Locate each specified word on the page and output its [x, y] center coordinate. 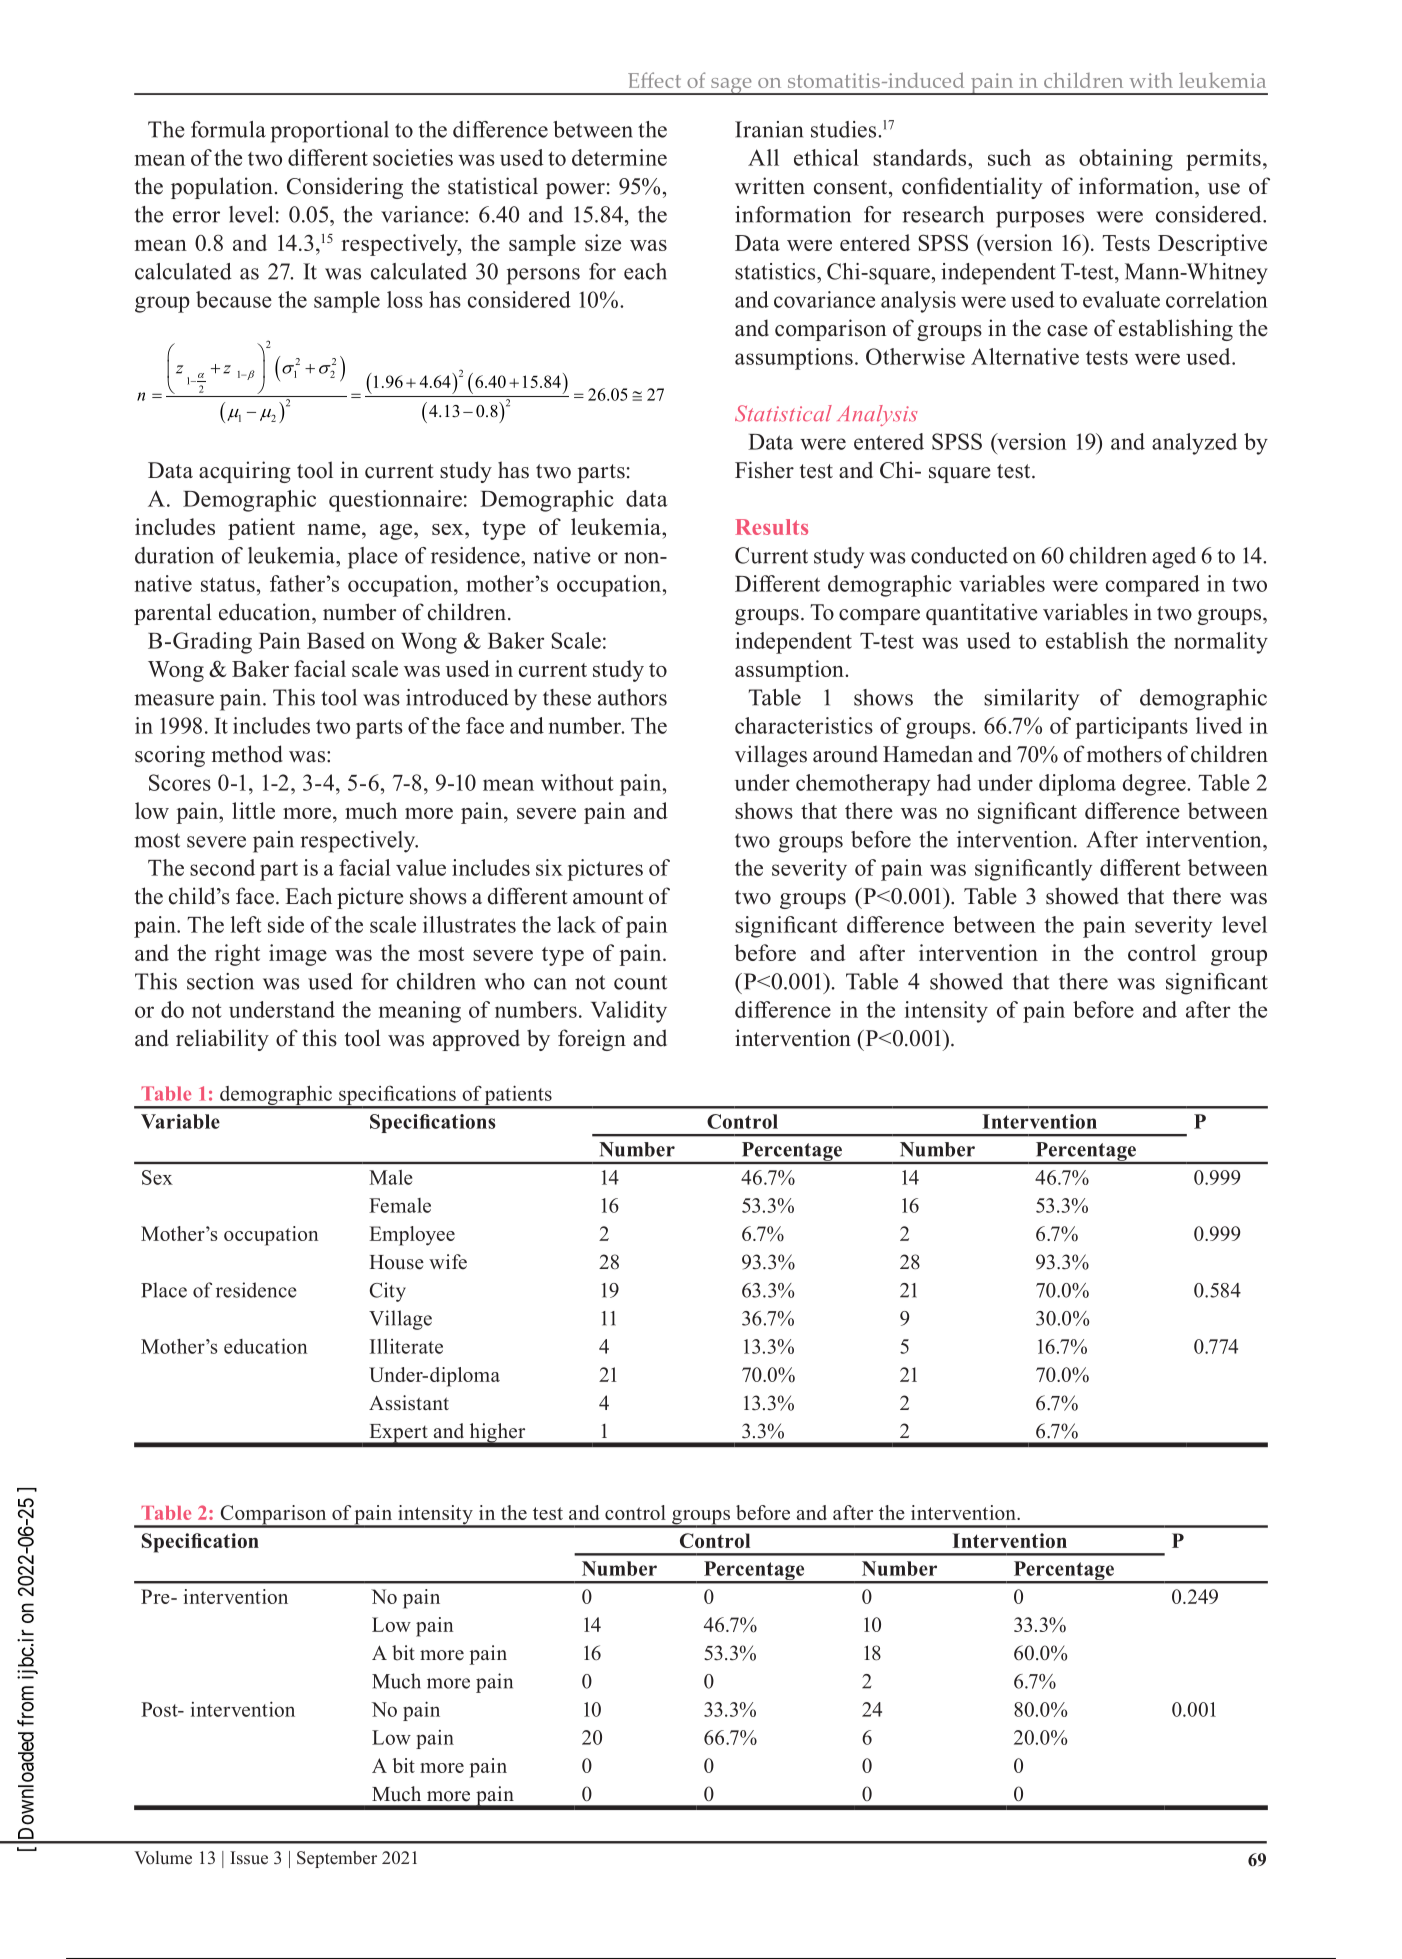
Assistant [409, 1403]
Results [771, 527]
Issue [249, 1858]
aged [1174, 558]
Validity [629, 1012]
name [335, 529]
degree [1155, 785]
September [337, 1859]
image [298, 955]
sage [731, 86]
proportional [330, 132]
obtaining [1126, 160]
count [640, 982]
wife [448, 1262]
